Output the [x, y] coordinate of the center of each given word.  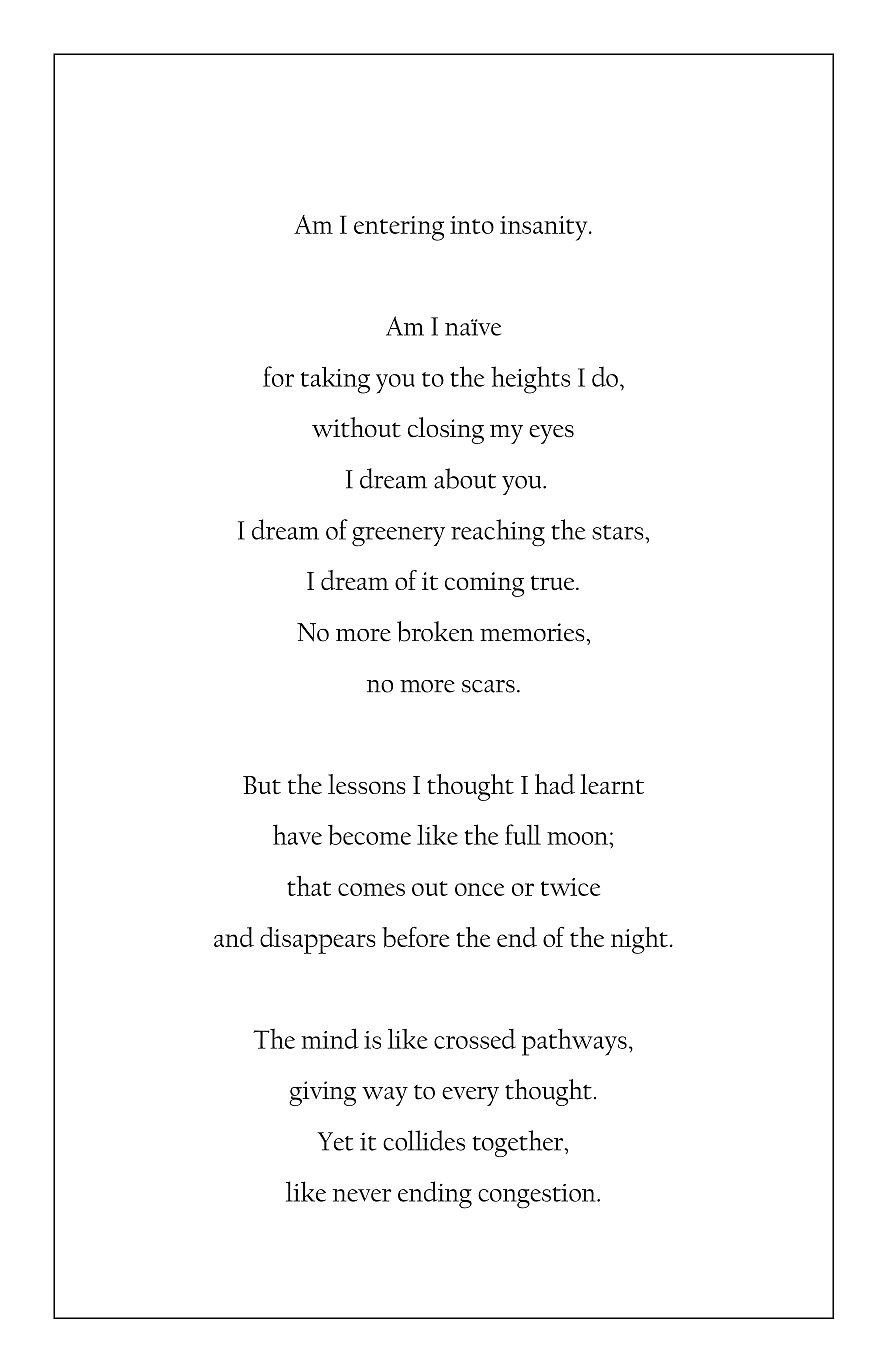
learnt [612, 784]
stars [619, 532]
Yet [335, 1141]
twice [570, 887]
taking [335, 380]
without [356, 427]
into [472, 225]
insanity [545, 228]
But [262, 785]
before [416, 937]
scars [488, 686]
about [465, 478]
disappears [318, 940]
